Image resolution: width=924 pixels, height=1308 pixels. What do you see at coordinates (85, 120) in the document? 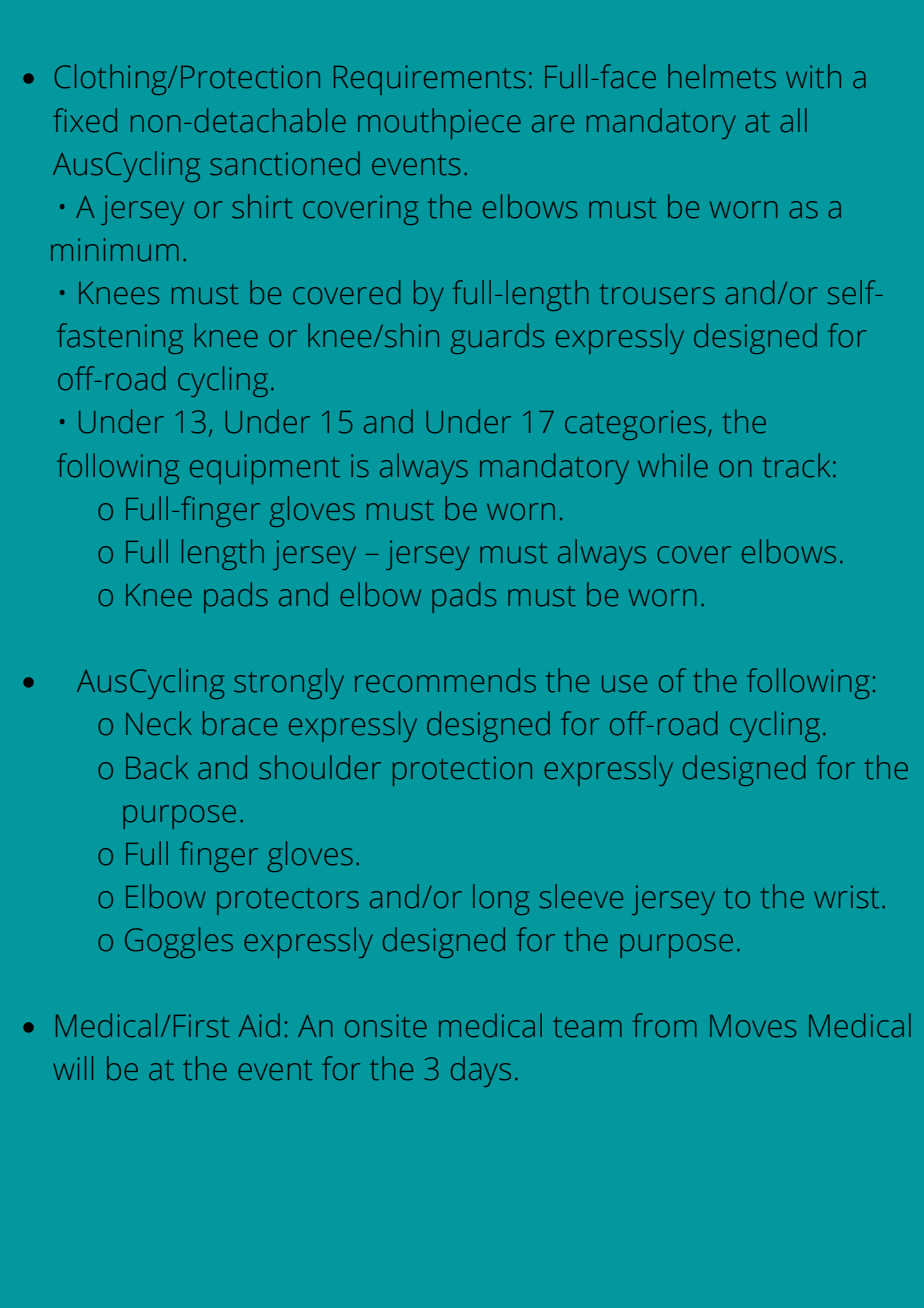
I see `fixed` at bounding box center [85, 120].
